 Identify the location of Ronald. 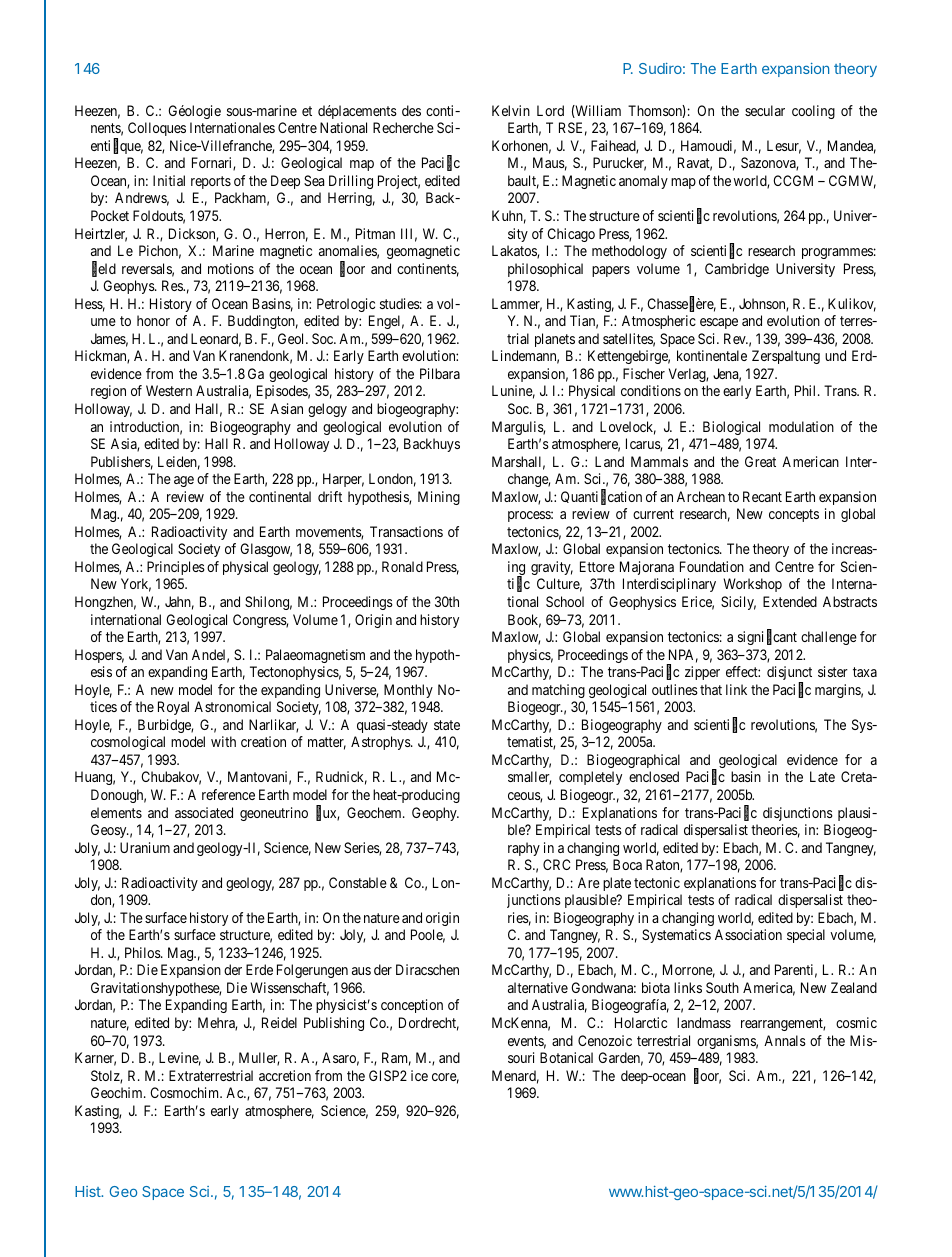
(402, 566).
